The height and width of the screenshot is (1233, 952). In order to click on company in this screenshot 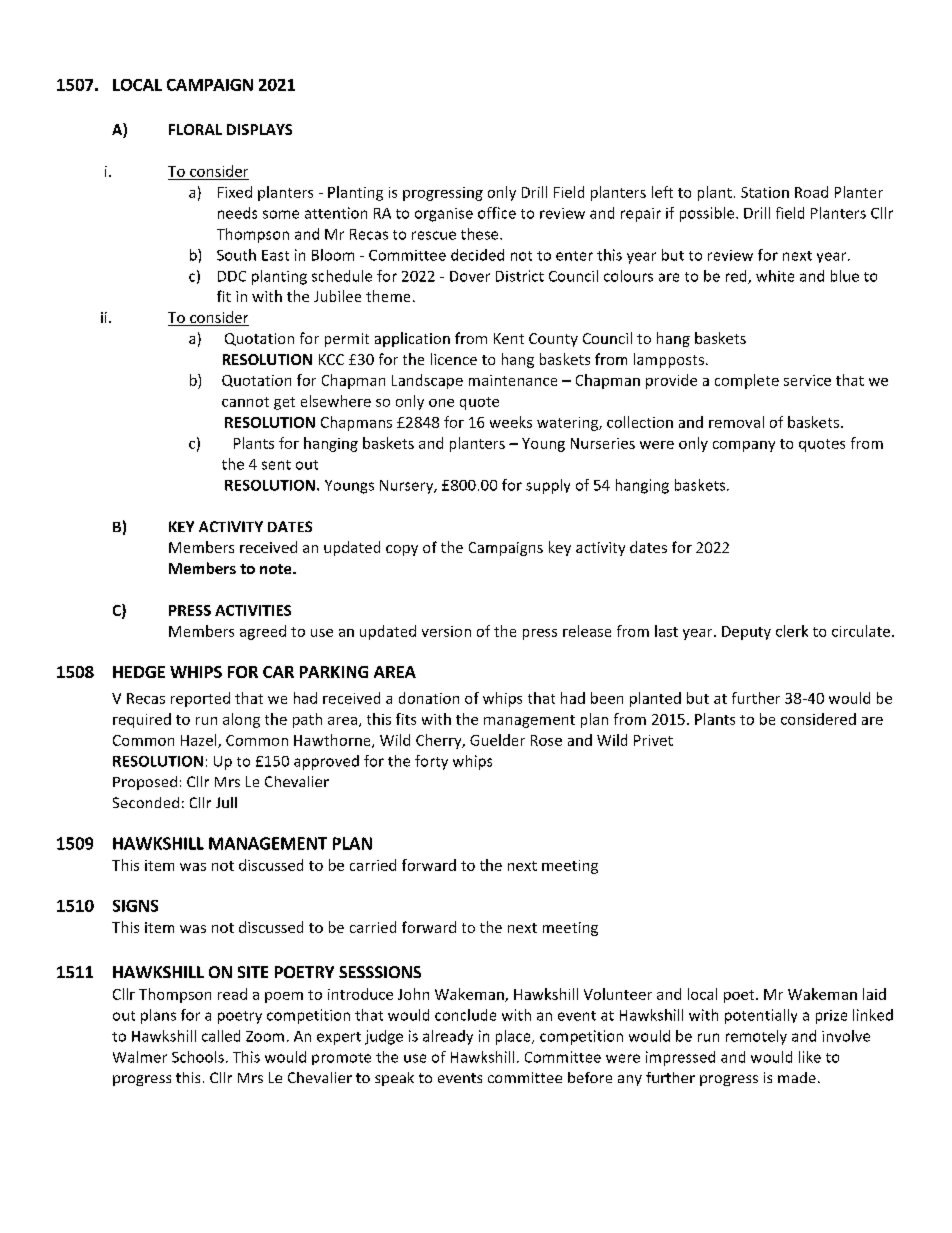, I will do `click(744, 446)`.
